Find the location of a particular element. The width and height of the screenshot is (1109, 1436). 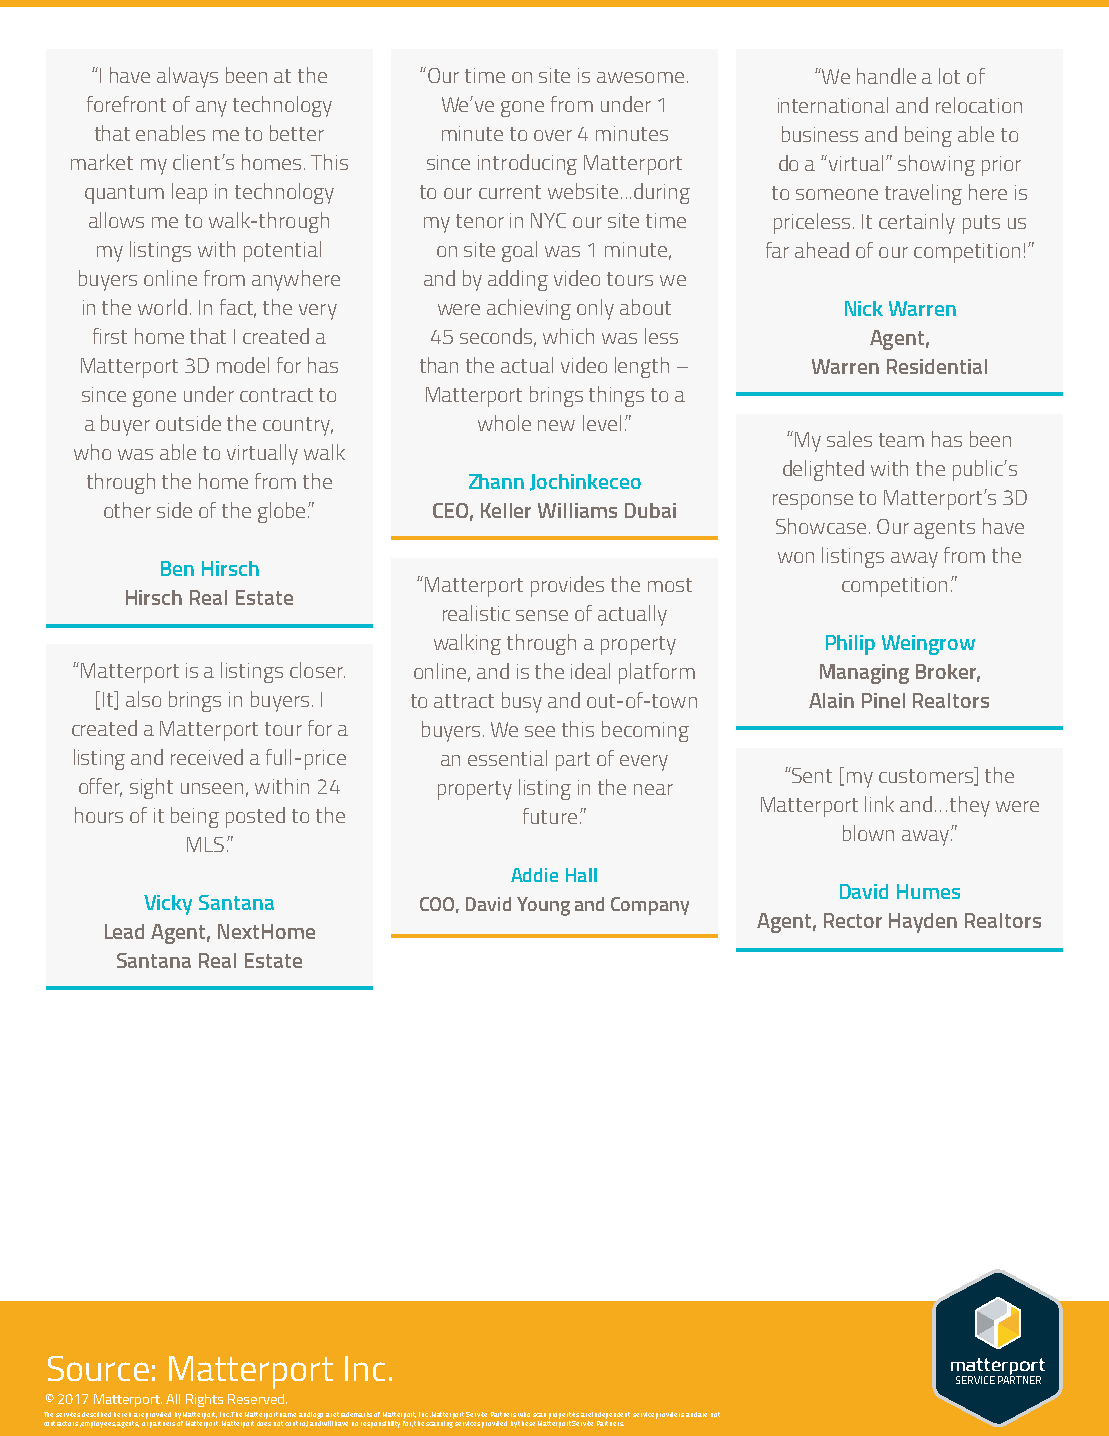

Rights is located at coordinates (204, 1400).
